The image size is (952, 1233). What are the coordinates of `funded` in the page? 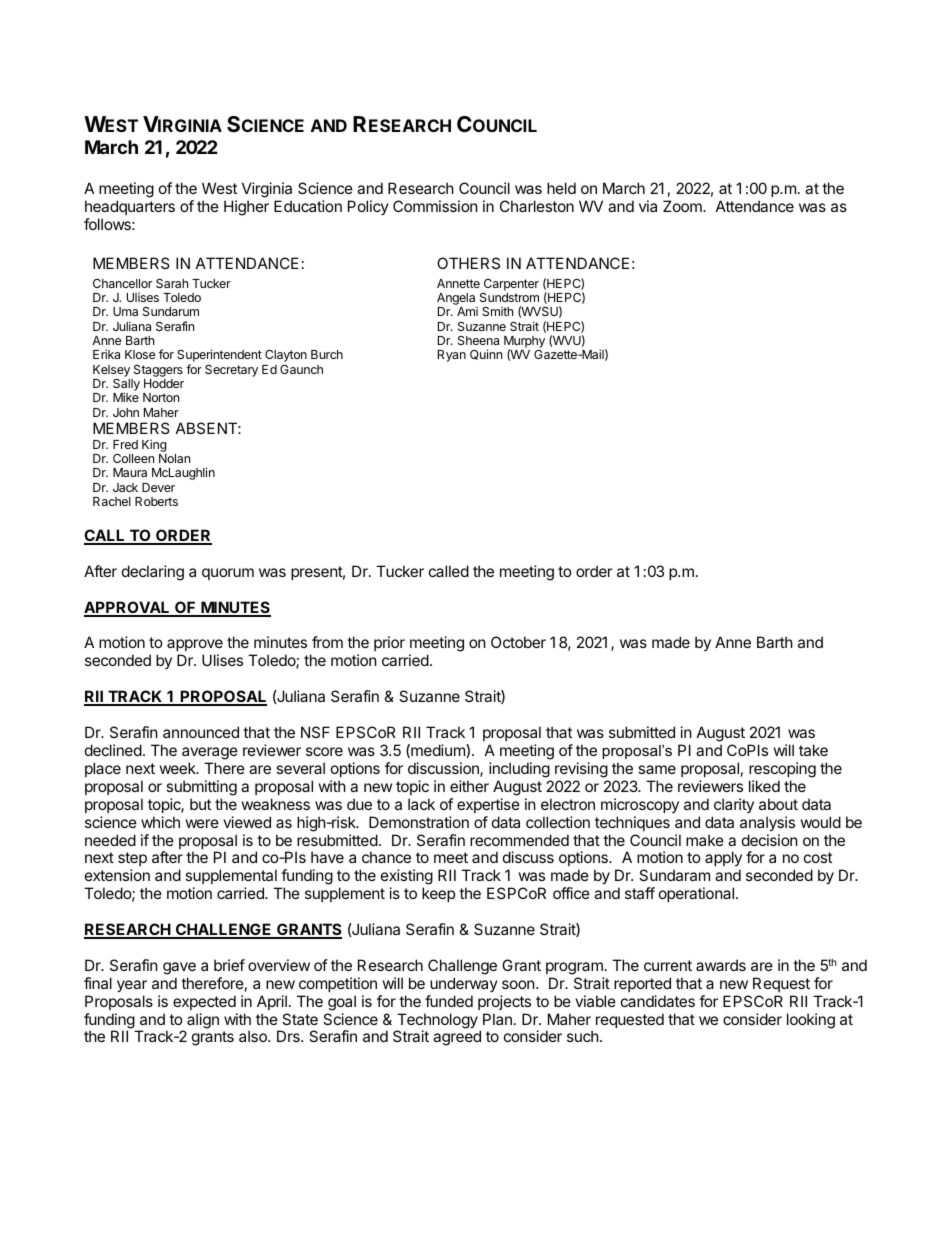 It's located at (449, 1001).
